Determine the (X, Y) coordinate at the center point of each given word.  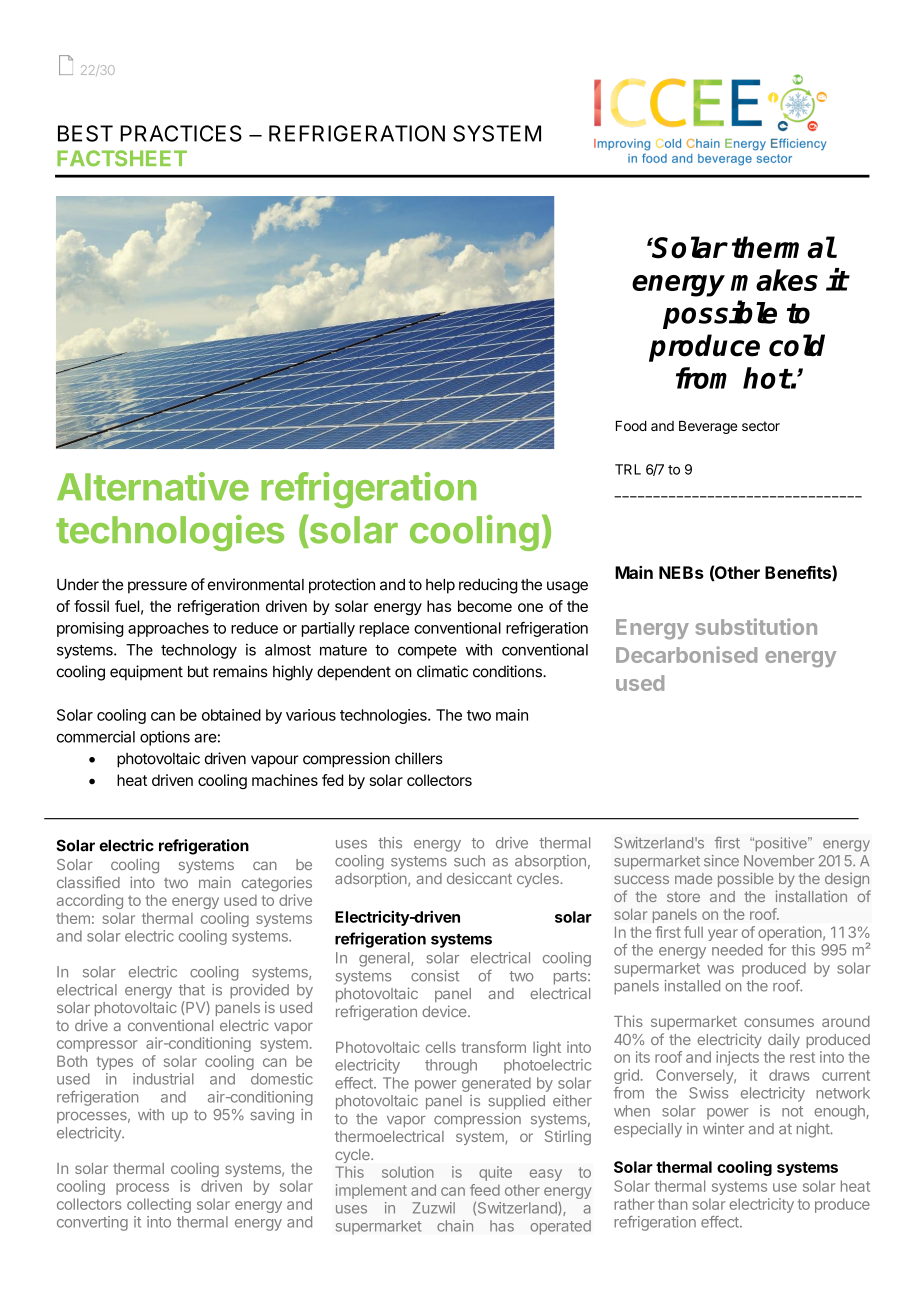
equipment (146, 673)
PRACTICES (181, 133)
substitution (756, 626)
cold (797, 345)
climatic (442, 671)
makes (774, 280)
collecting (159, 1205)
